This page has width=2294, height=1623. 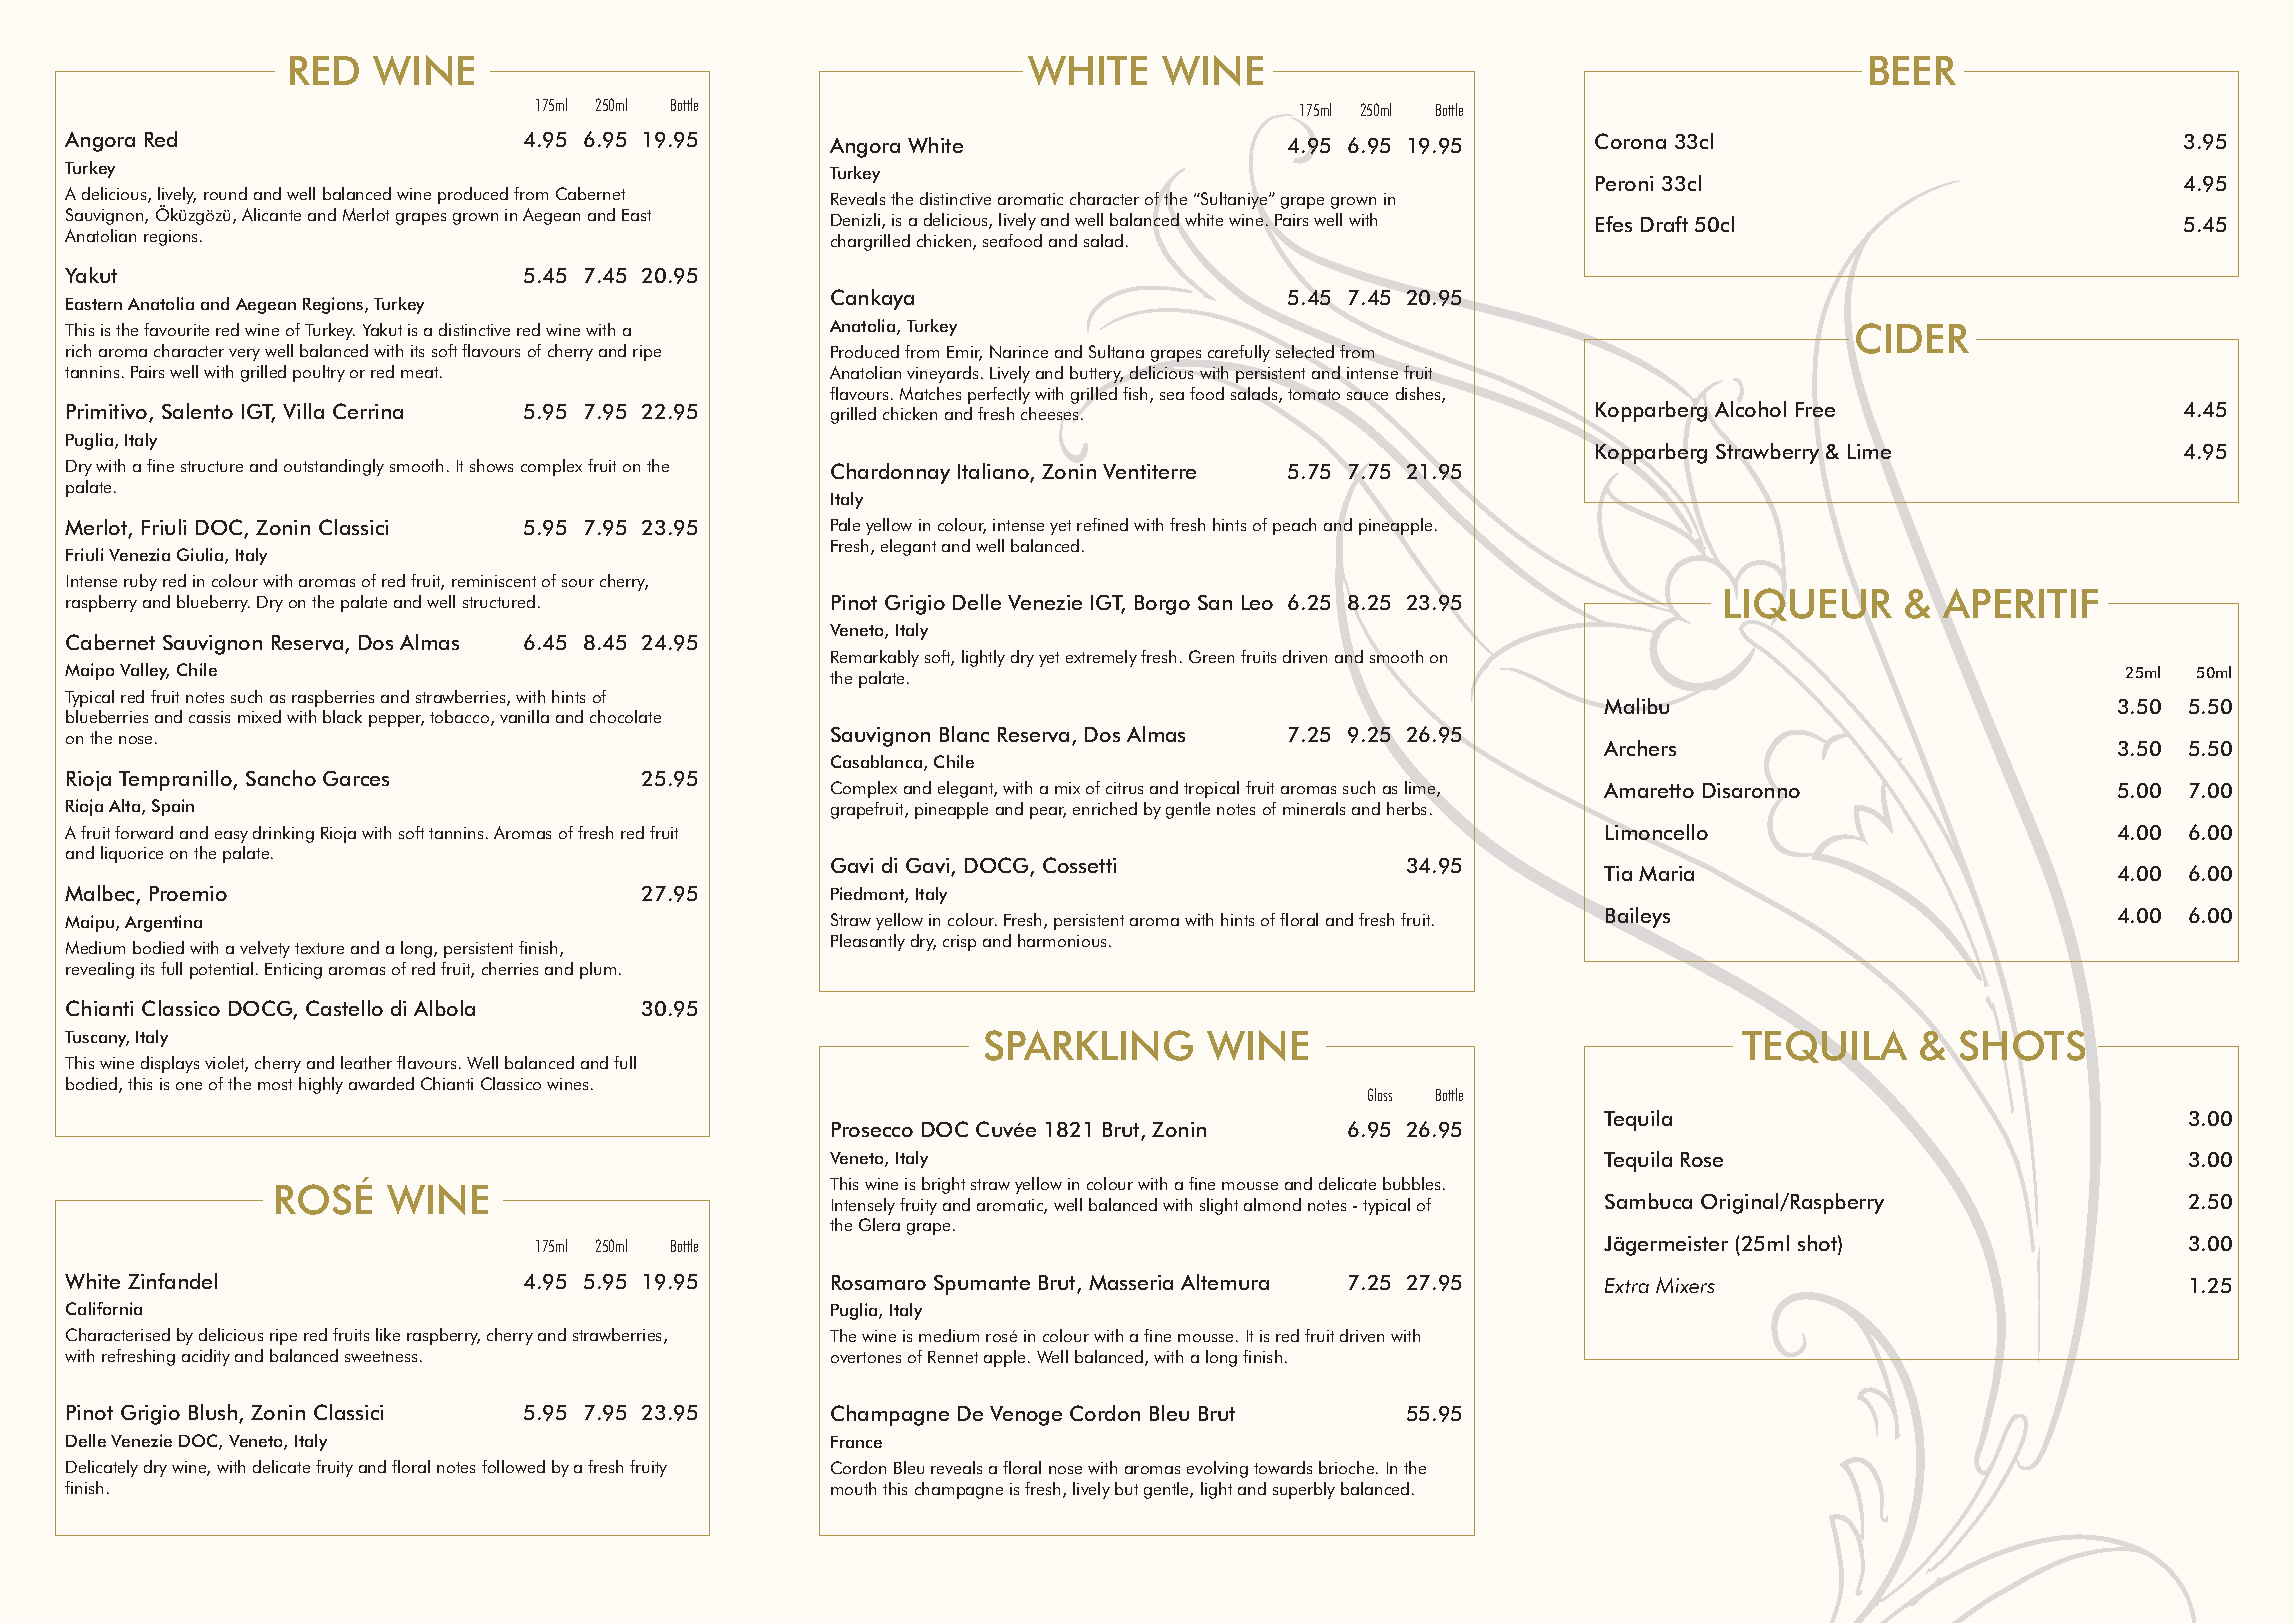 I want to click on brioche, so click(x=1348, y=1467).
